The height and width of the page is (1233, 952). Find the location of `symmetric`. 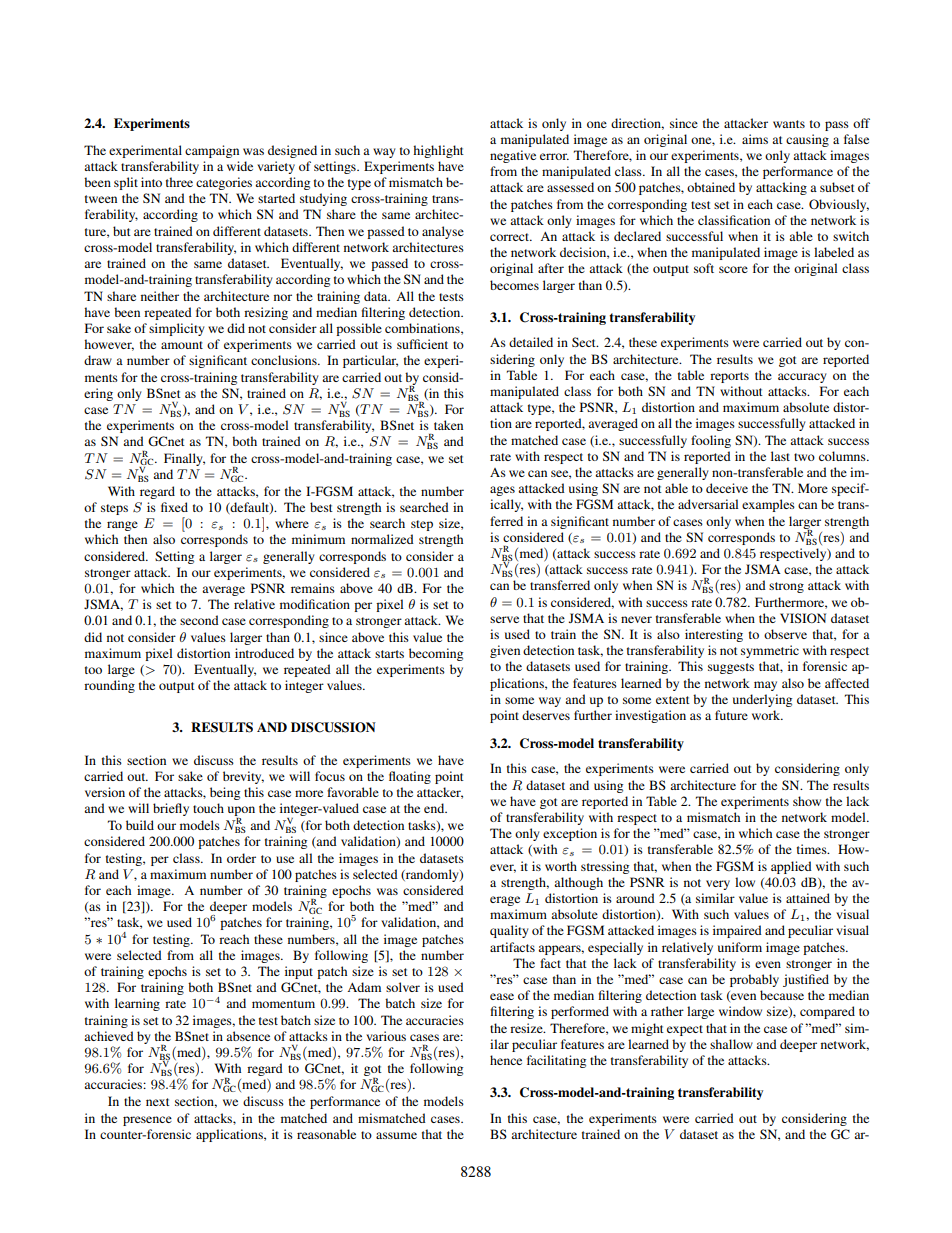

symmetric is located at coordinates (770, 651).
